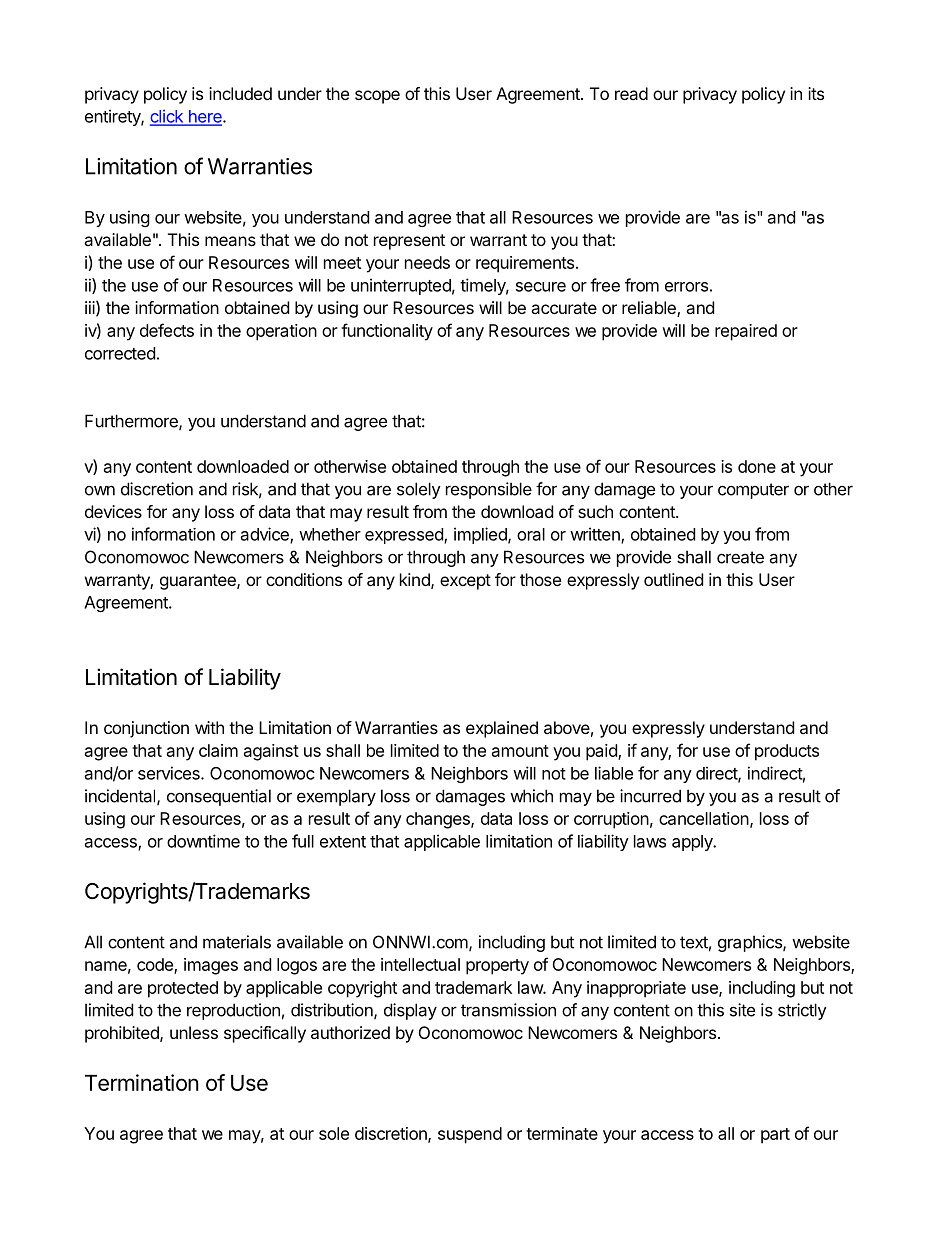  What do you see at coordinates (377, 97) in the image?
I see `scope` at bounding box center [377, 97].
